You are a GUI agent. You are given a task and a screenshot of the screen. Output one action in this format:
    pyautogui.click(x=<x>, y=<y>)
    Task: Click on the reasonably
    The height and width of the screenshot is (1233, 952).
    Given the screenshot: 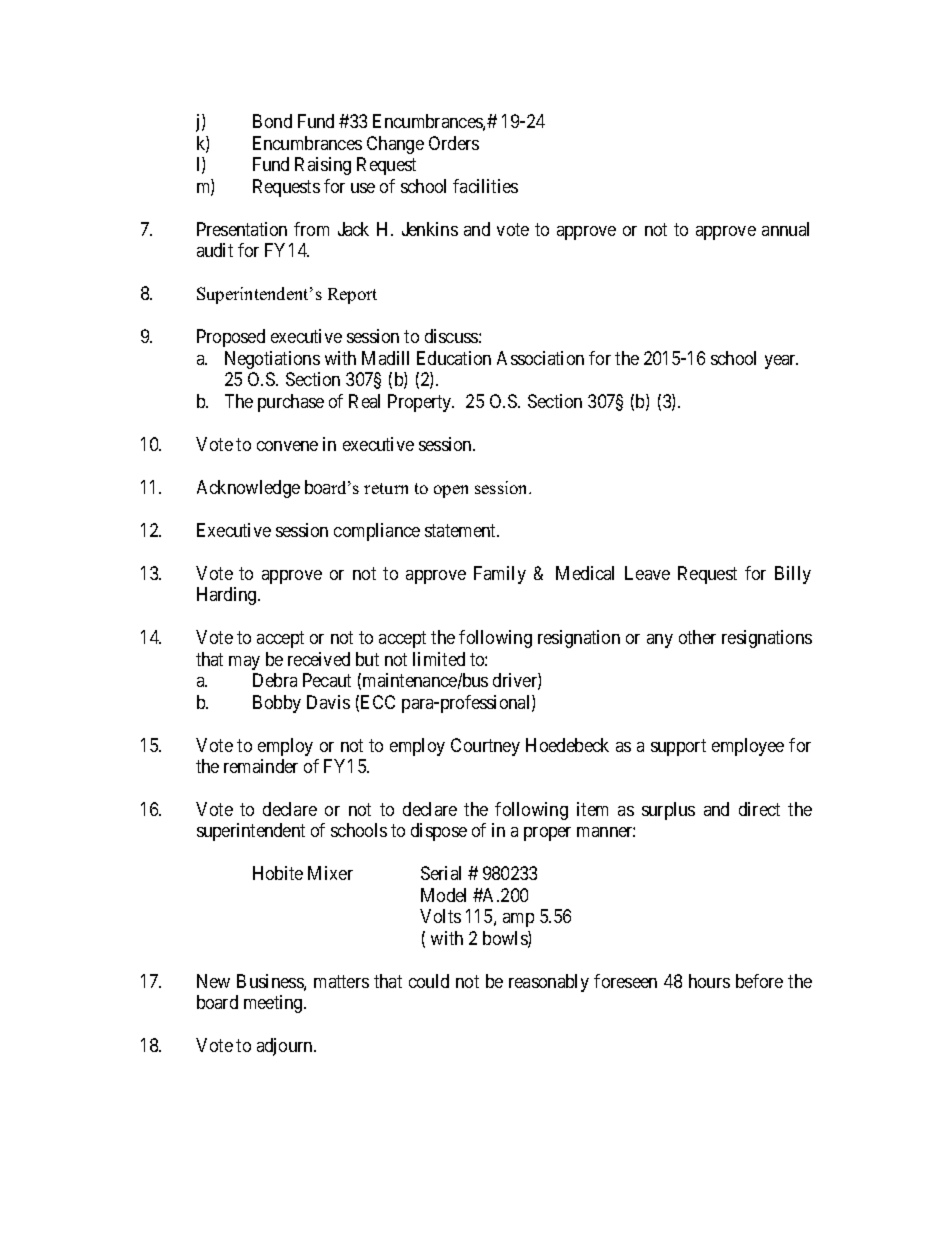 What is the action you would take?
    pyautogui.click(x=549, y=983)
